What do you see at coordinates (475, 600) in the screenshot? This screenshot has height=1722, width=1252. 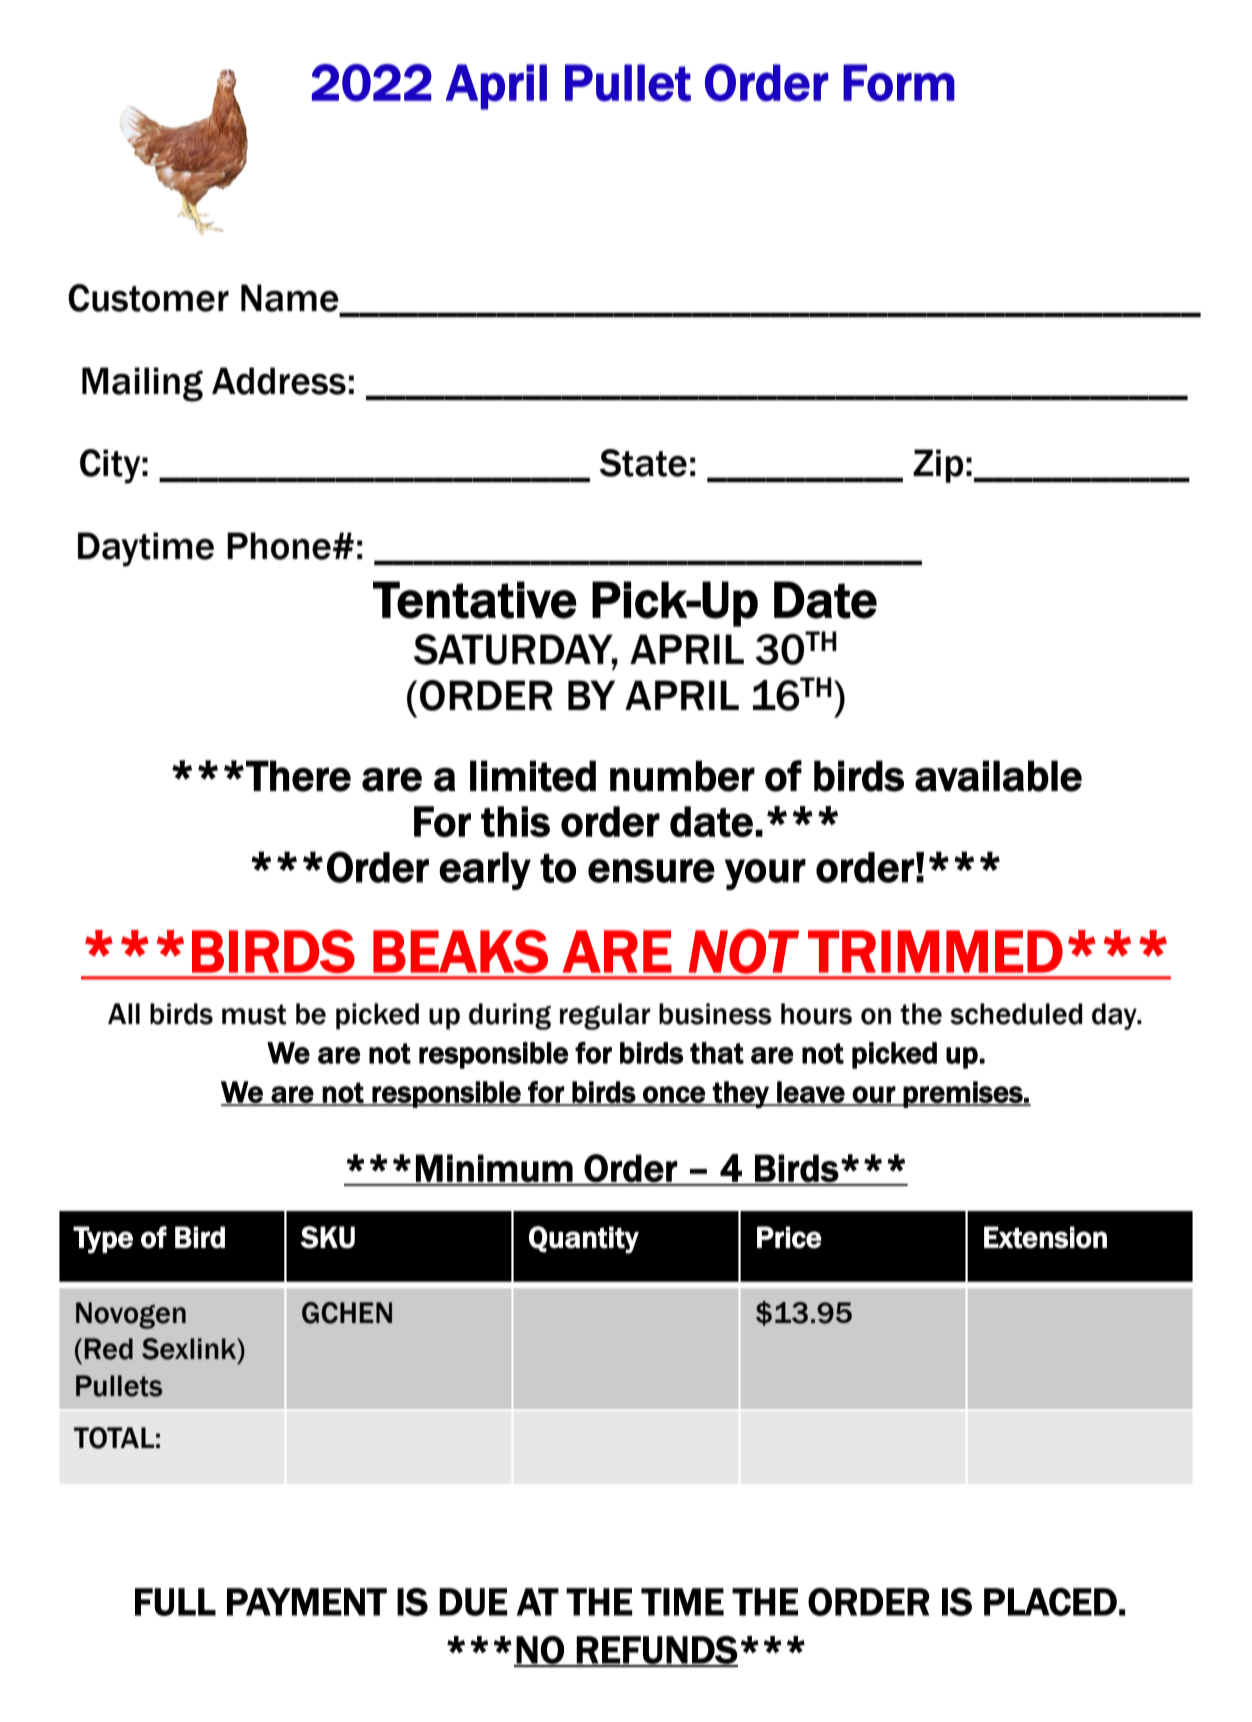 I see `Tentative` at bounding box center [475, 600].
